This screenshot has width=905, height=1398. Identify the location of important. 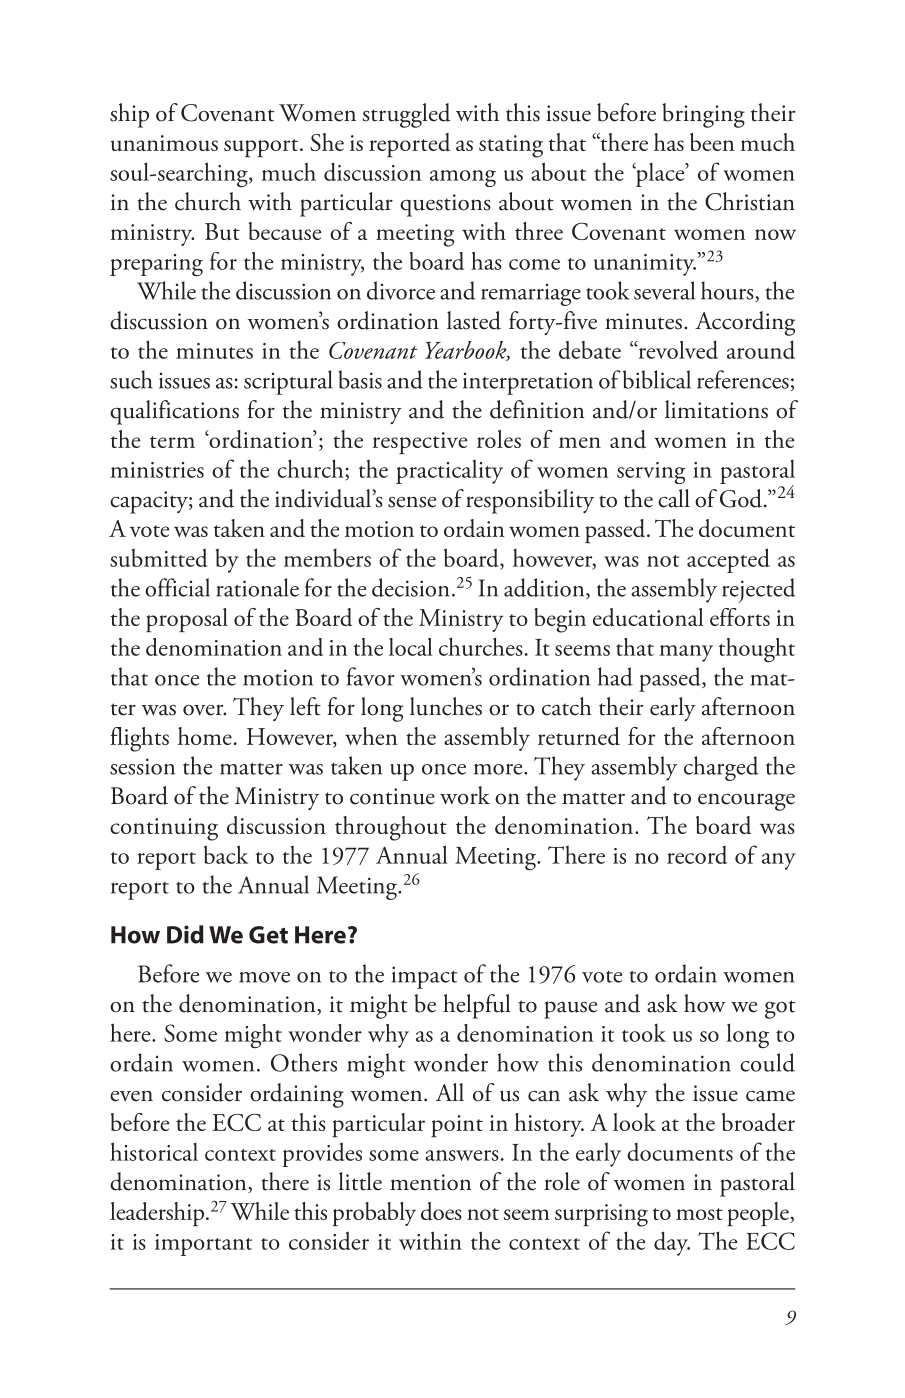
(203, 1245).
